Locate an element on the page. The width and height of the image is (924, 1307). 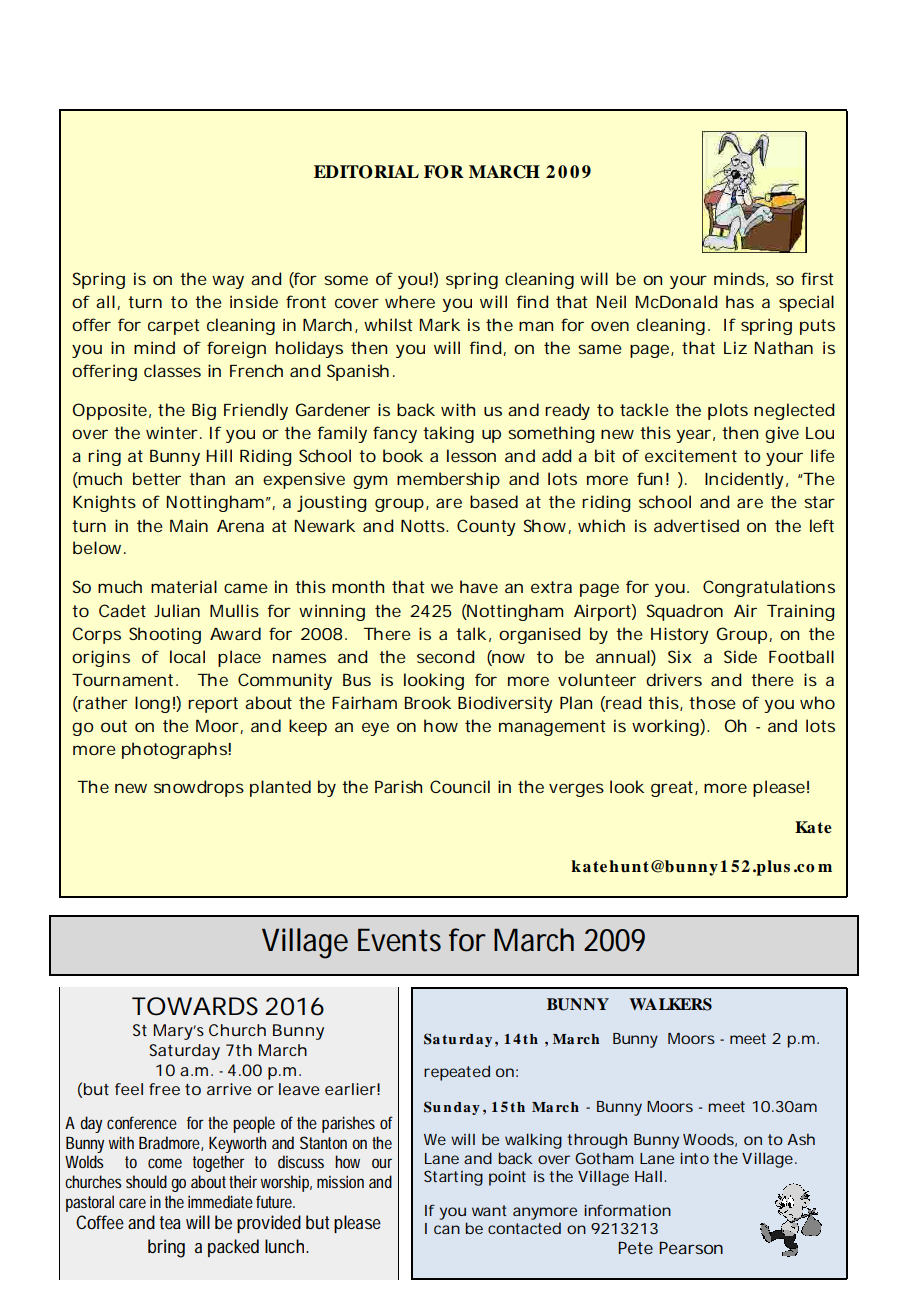
Council is located at coordinates (460, 786).
